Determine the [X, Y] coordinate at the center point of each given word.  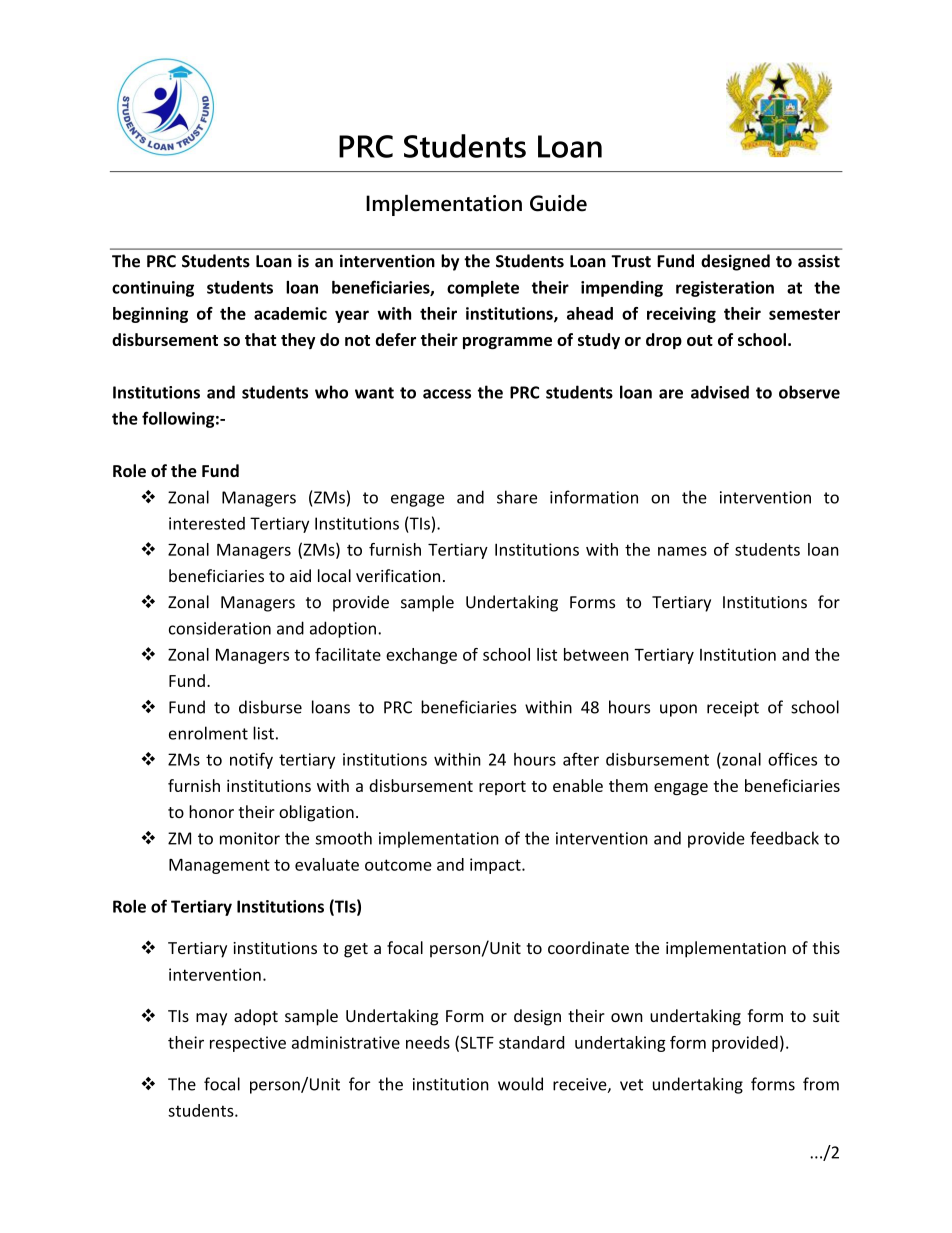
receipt [733, 709]
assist [819, 261]
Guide [558, 203]
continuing [153, 289]
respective [248, 1044]
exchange [421, 656]
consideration [220, 628]
